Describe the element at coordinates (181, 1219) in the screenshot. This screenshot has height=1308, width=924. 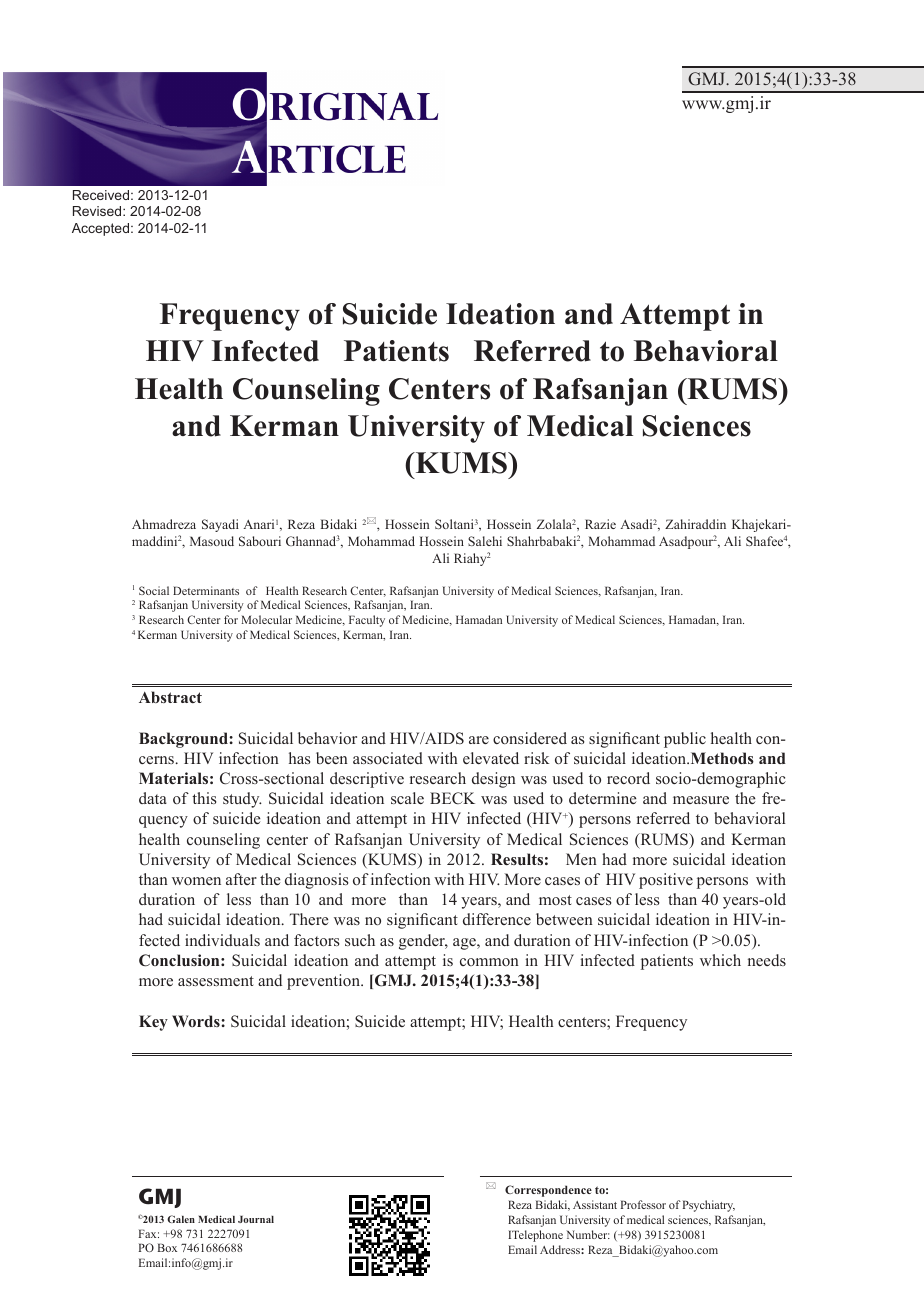
I see `Galen` at that location.
